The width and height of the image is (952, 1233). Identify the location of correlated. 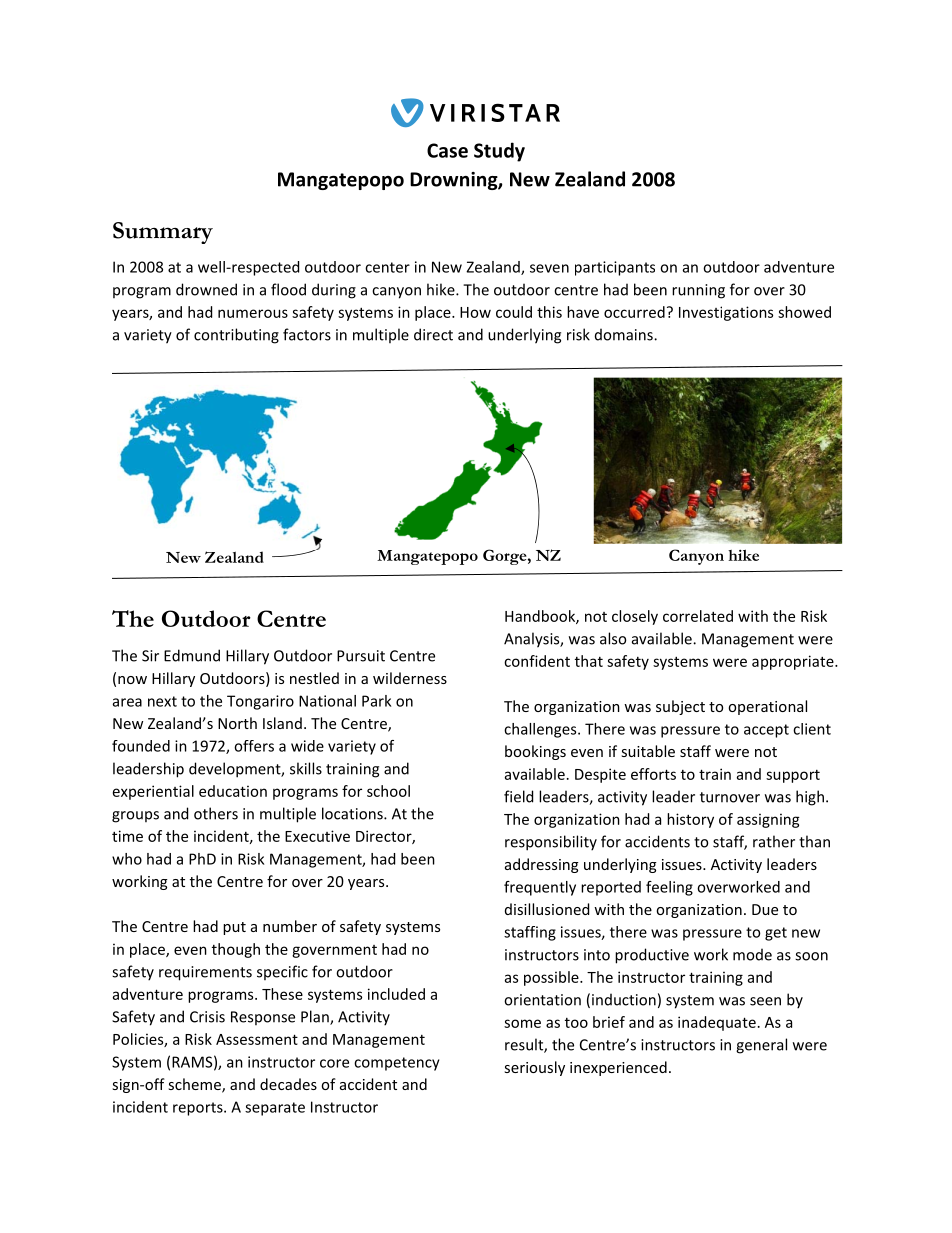
(698, 616).
